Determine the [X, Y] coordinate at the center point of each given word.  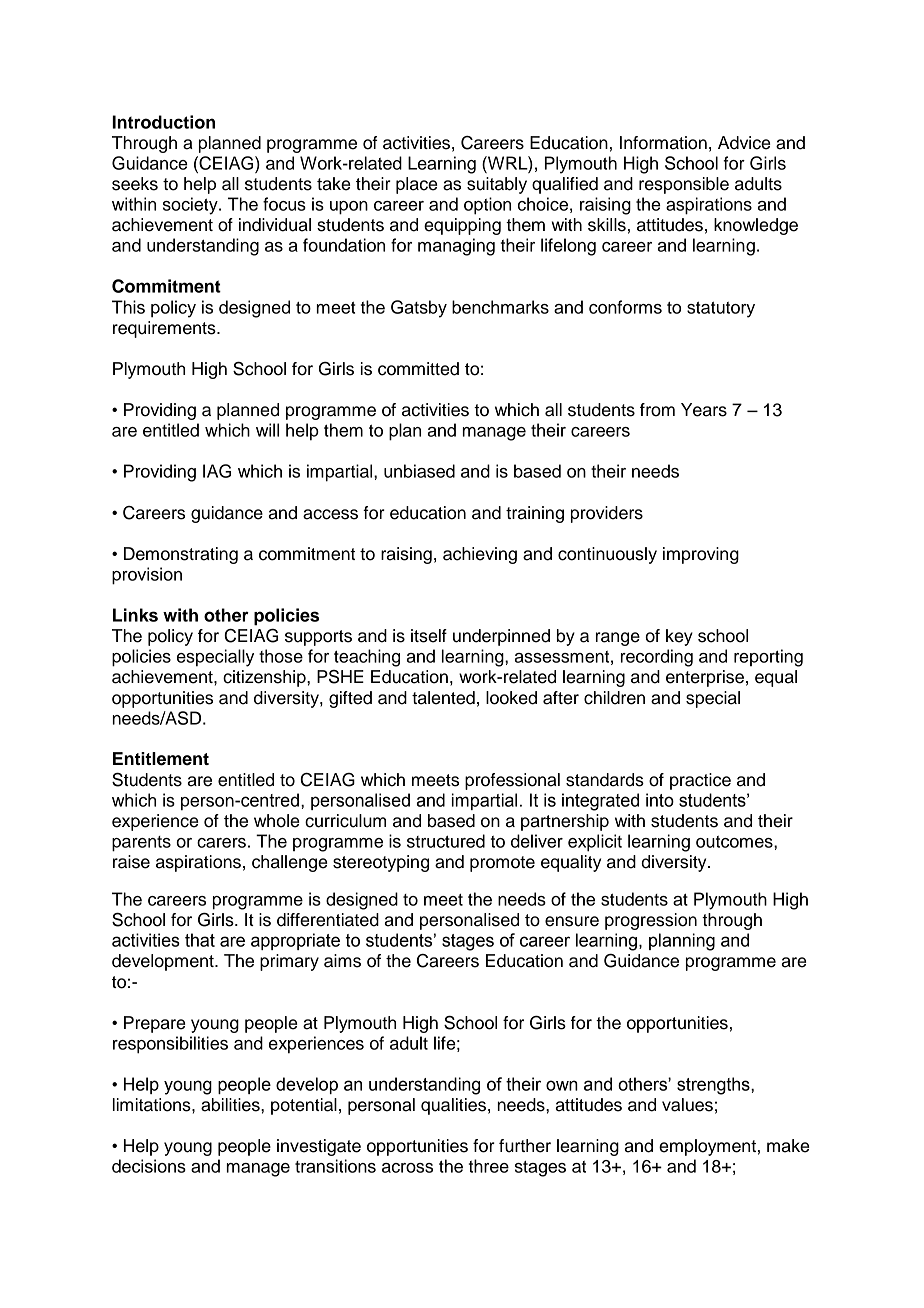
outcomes [735, 842]
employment [707, 1147]
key [679, 637]
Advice [744, 143]
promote [502, 864]
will [267, 430]
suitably [497, 185]
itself [429, 636]
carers [221, 843]
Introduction [163, 122]
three [489, 1166]
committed [418, 369]
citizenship [265, 678]
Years [704, 410]
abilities [231, 1105]
